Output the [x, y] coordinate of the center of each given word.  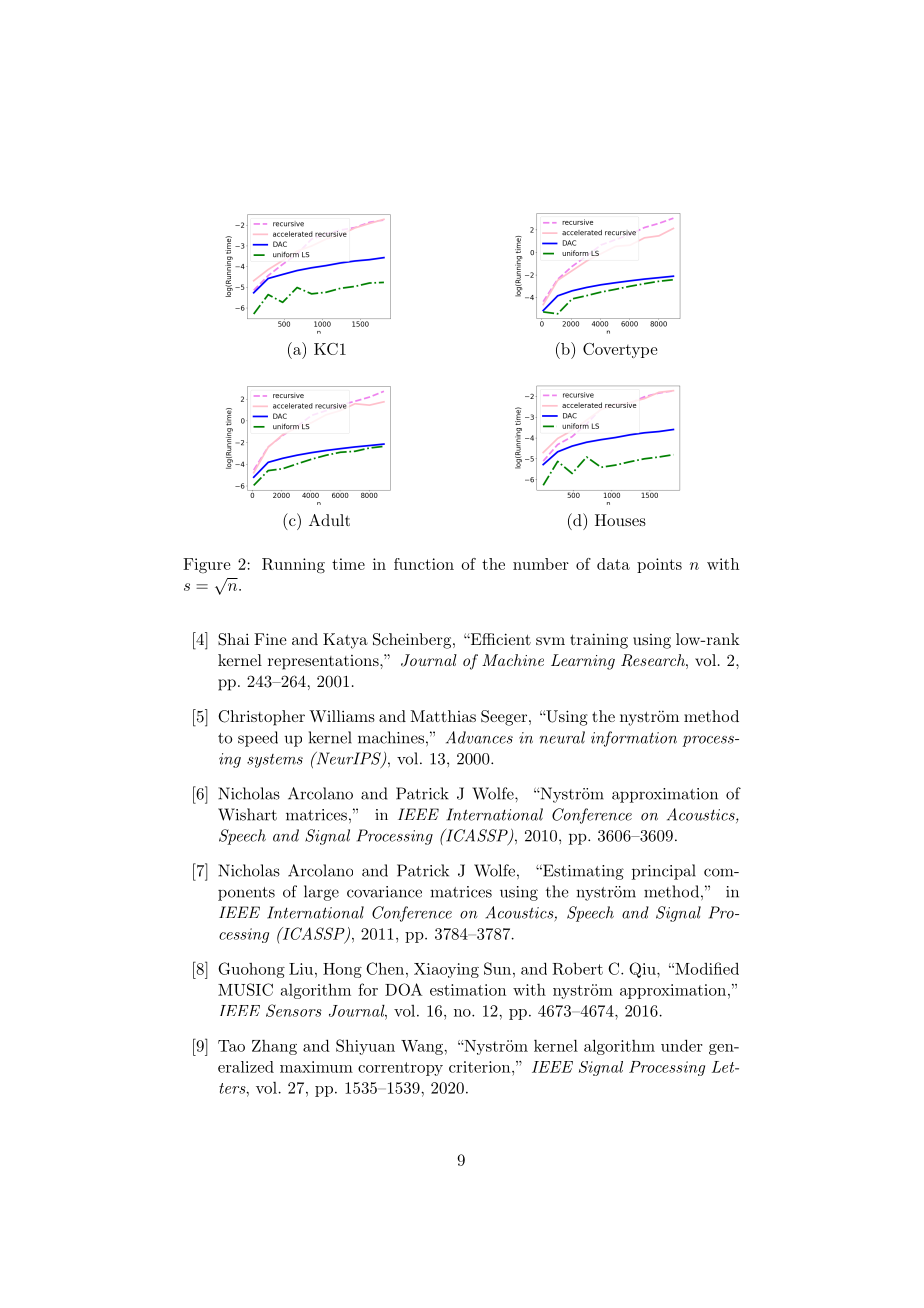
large [321, 893]
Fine [270, 639]
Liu [302, 969]
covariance [384, 892]
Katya [345, 641]
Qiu [643, 970]
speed [258, 739]
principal [664, 872]
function [424, 564]
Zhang [274, 1047]
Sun [497, 968]
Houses [620, 520]
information [634, 739]
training [599, 641]
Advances [479, 737]
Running [293, 566]
